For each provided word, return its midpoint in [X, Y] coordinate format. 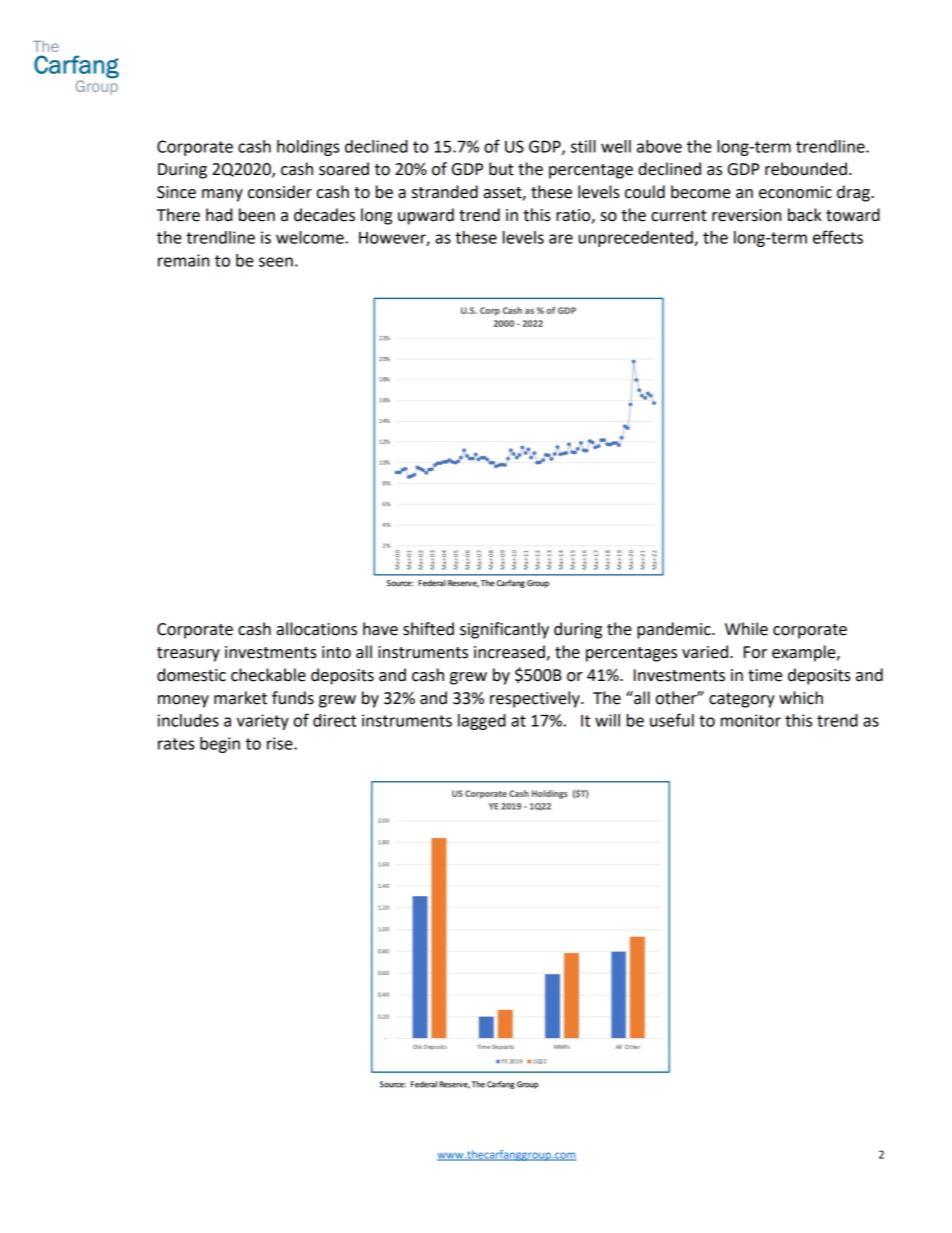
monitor [751, 720]
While [746, 629]
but [501, 169]
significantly [504, 630]
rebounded [806, 169]
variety [263, 722]
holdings [308, 148]
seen [276, 262]
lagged [482, 722]
